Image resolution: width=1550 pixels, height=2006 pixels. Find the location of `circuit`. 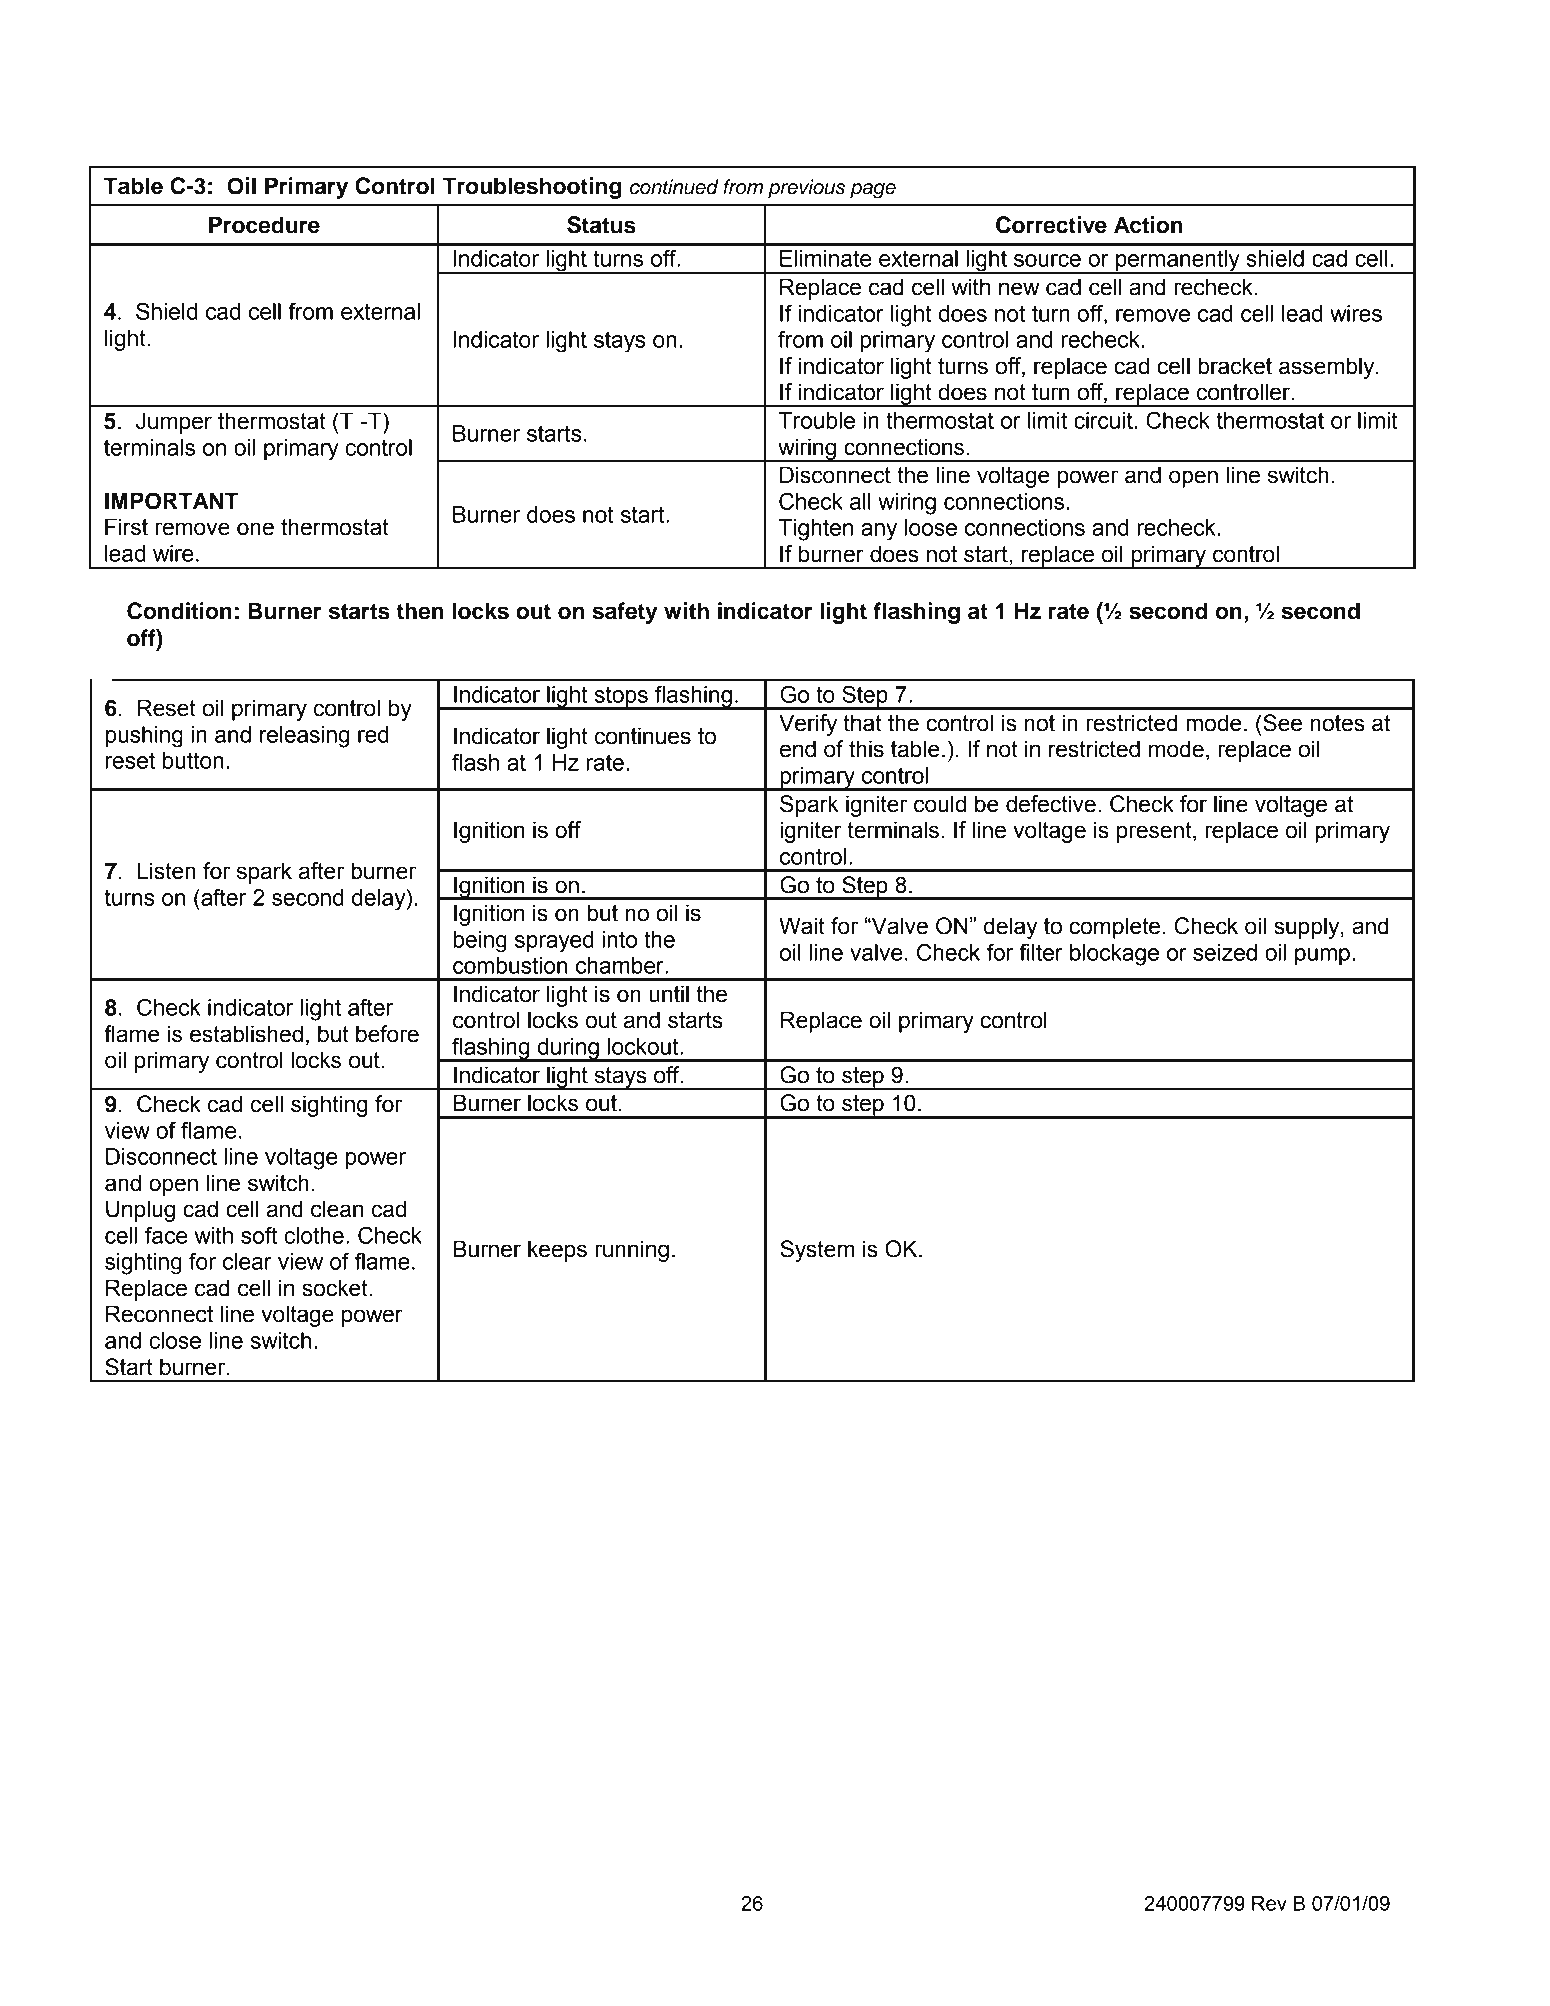

circuit is located at coordinates (1103, 420).
